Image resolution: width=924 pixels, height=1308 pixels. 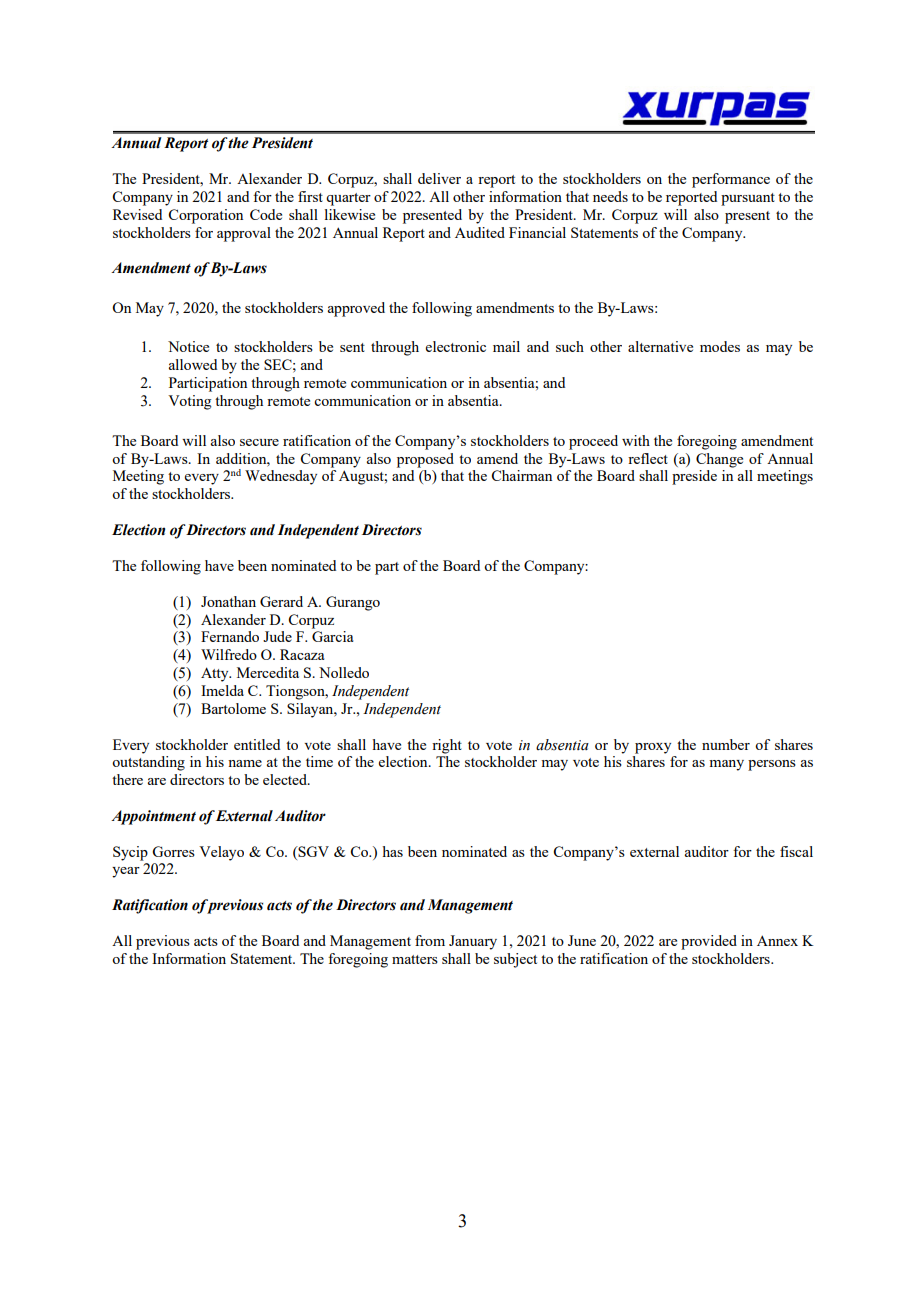 I want to click on Change, so click(x=719, y=460).
